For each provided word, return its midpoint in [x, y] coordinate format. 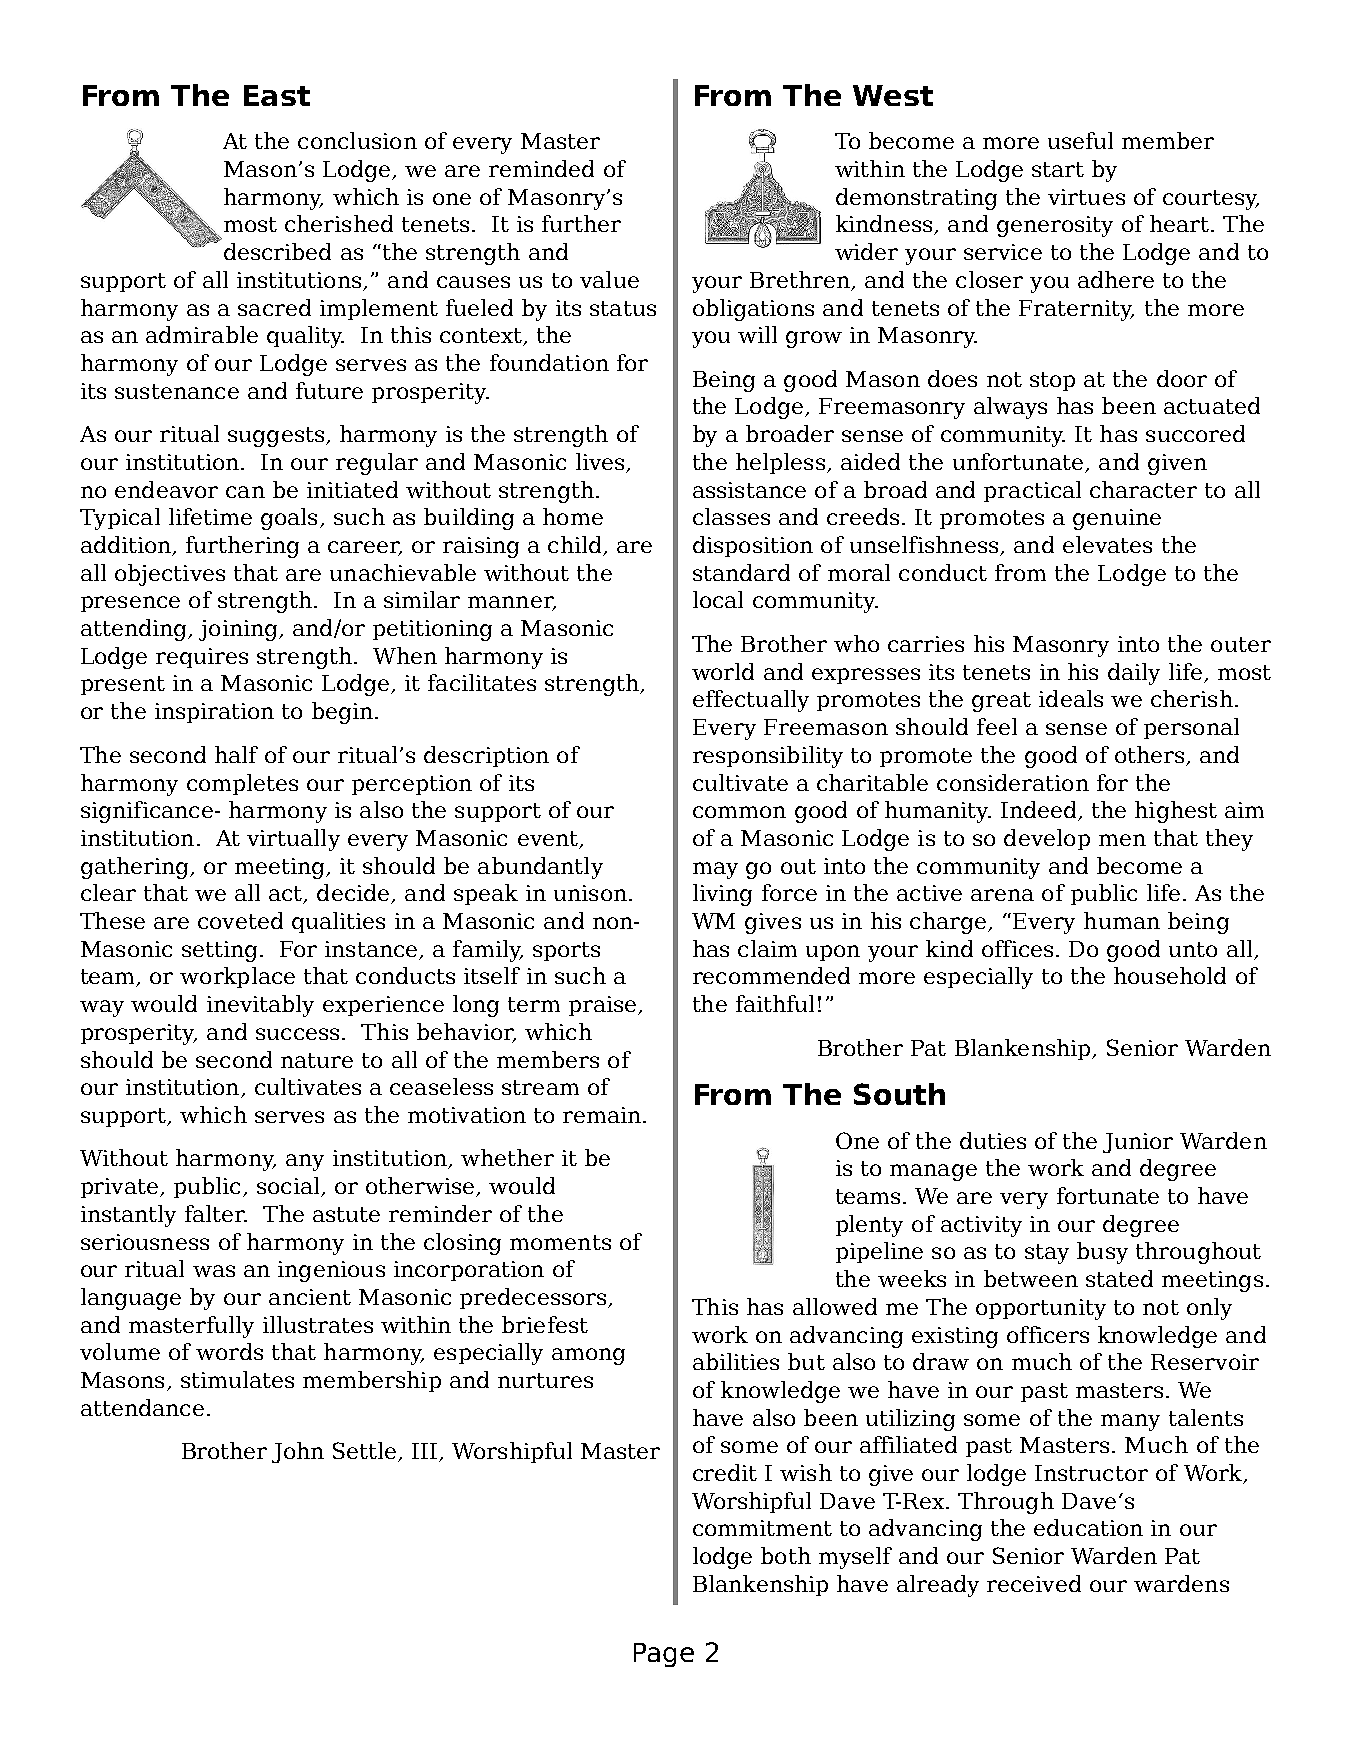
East [277, 95]
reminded [541, 168]
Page [664, 1655]
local [718, 599]
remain [602, 1115]
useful [1080, 140]
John [298, 1452]
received [1034, 1583]
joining [239, 630]
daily [1134, 674]
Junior [1138, 1143]
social [289, 1187]
